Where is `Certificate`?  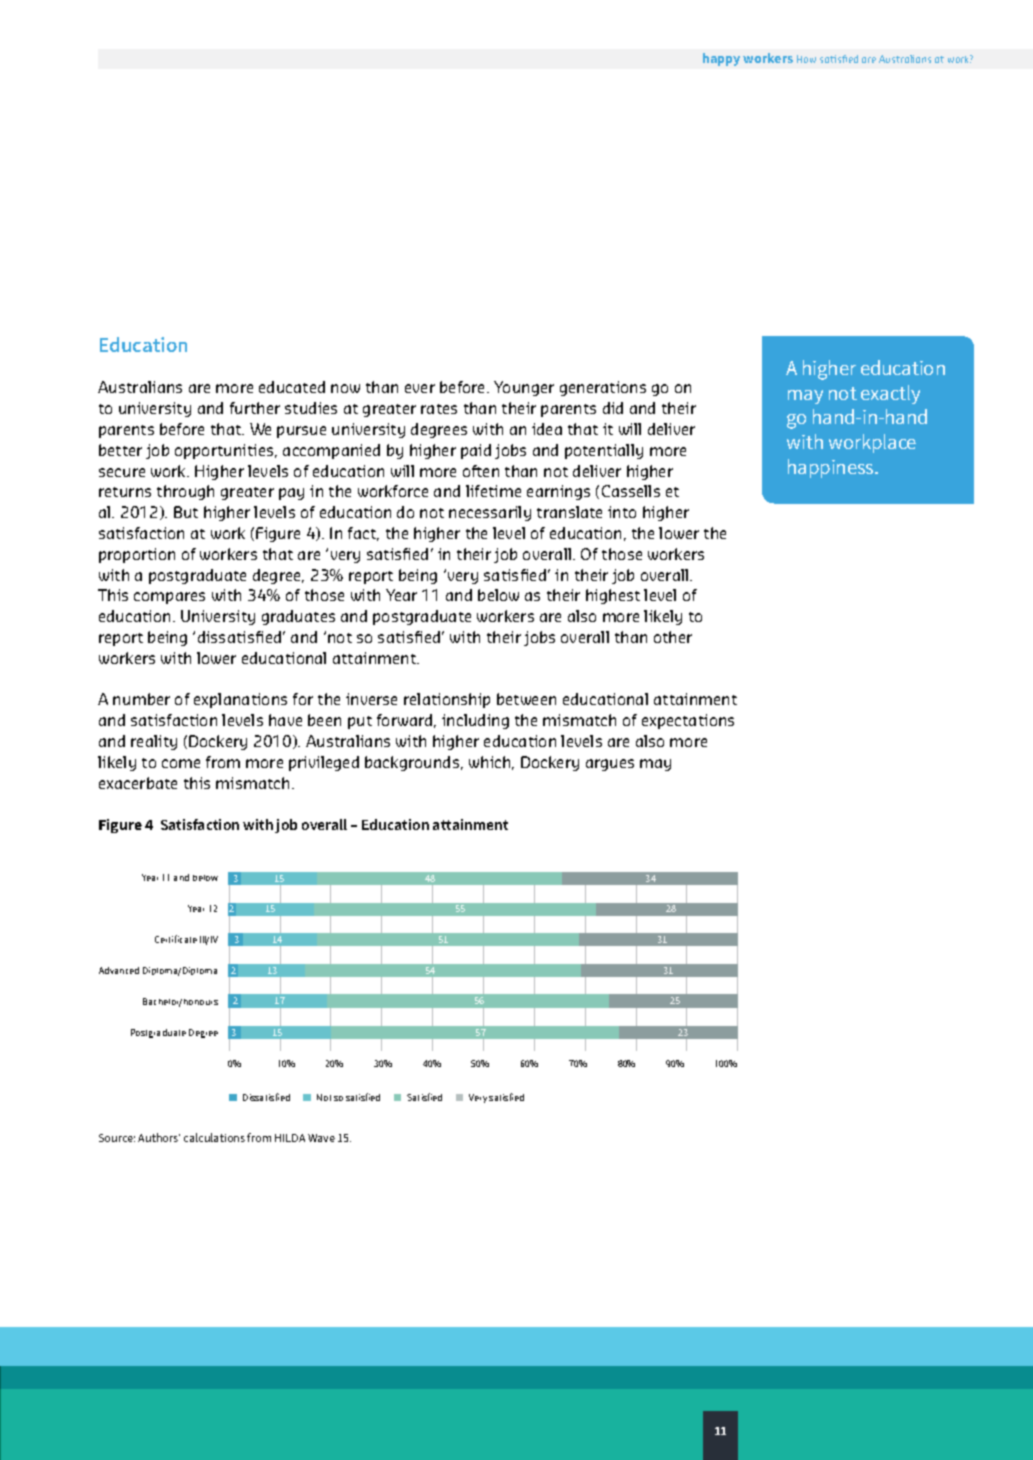 Certificate is located at coordinates (176, 939).
